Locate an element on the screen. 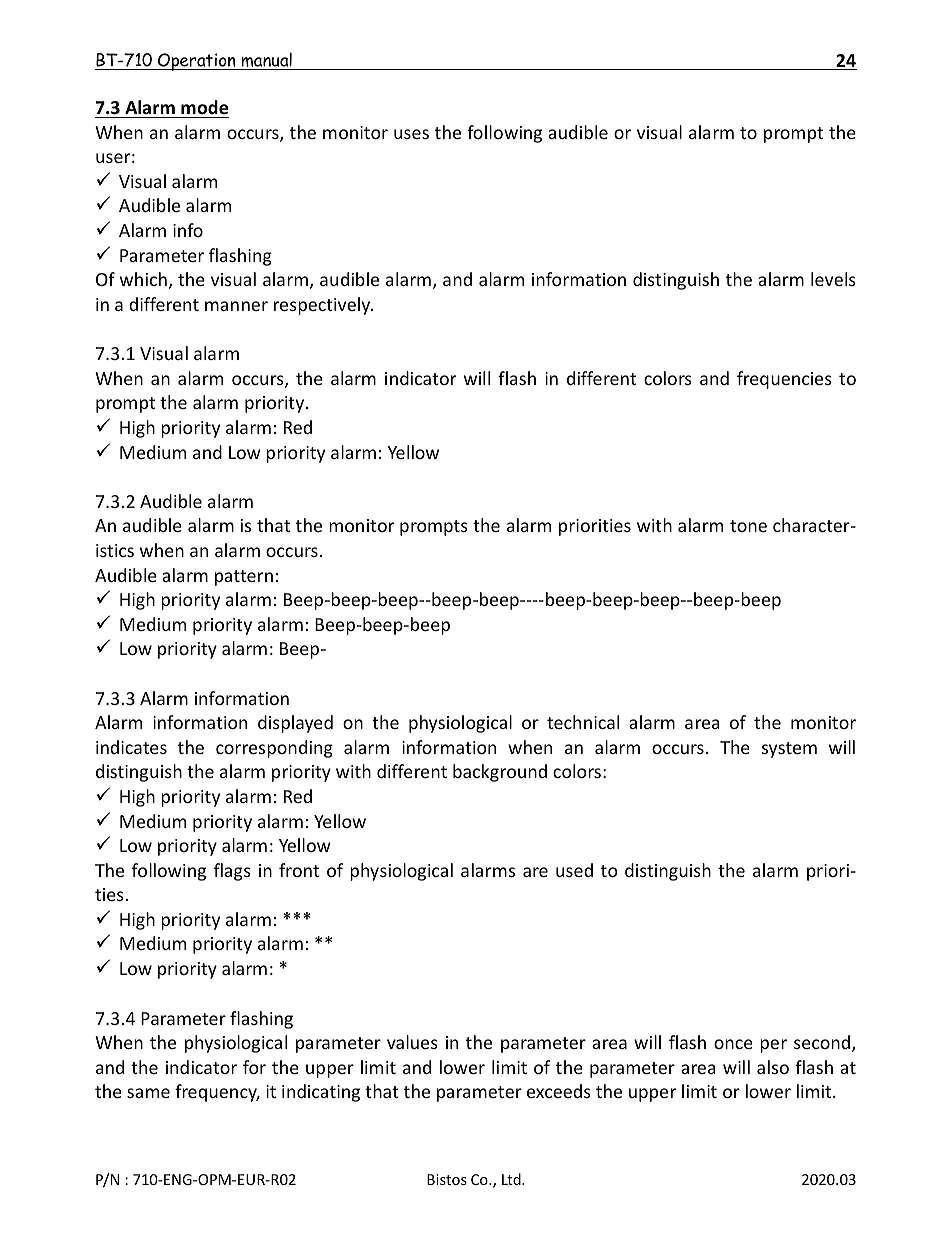 Image resolution: width=952 pixels, height=1238 pixels. pattern is located at coordinates (244, 578).
